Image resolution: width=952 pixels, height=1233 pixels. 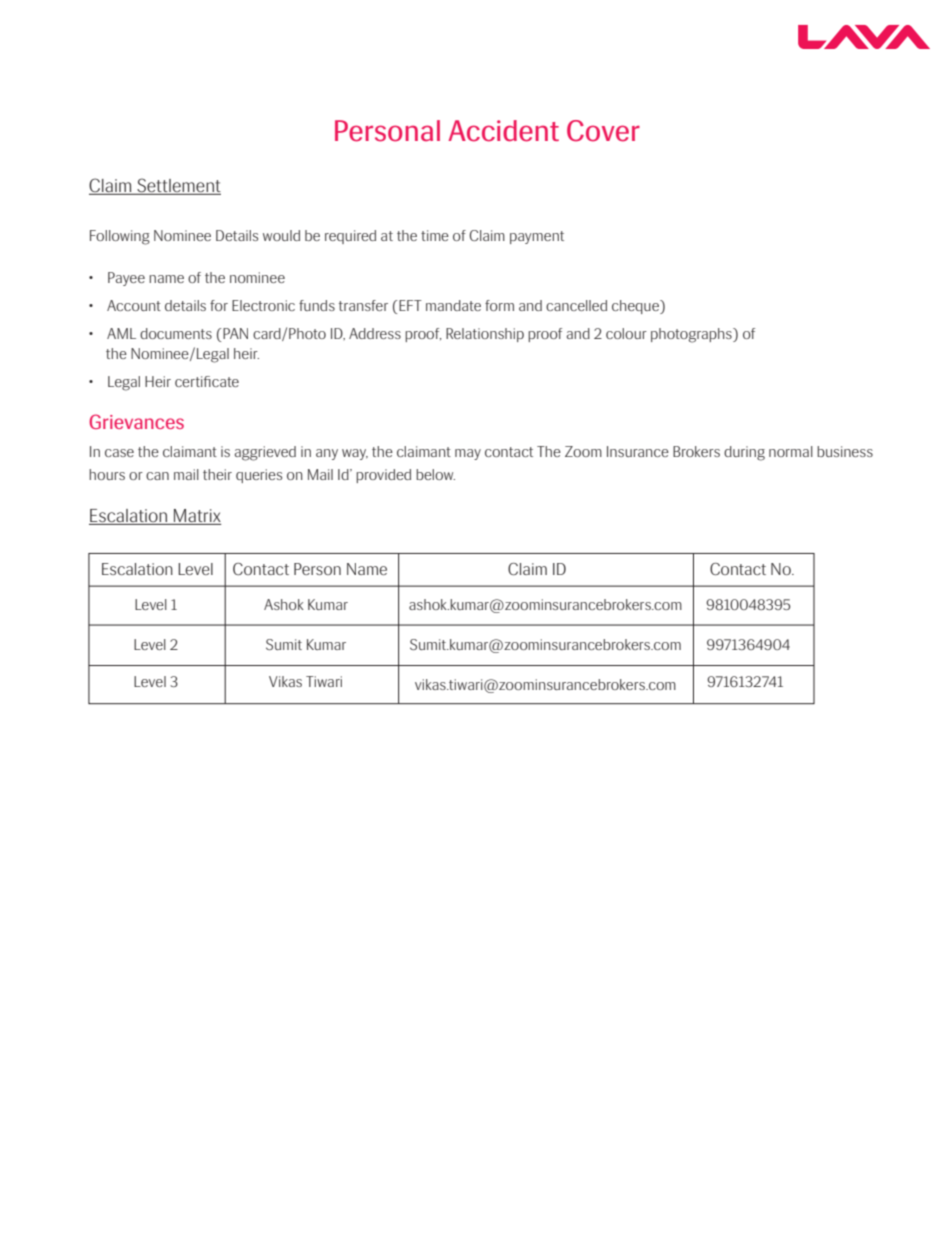 I want to click on Matrix, so click(x=196, y=517).
